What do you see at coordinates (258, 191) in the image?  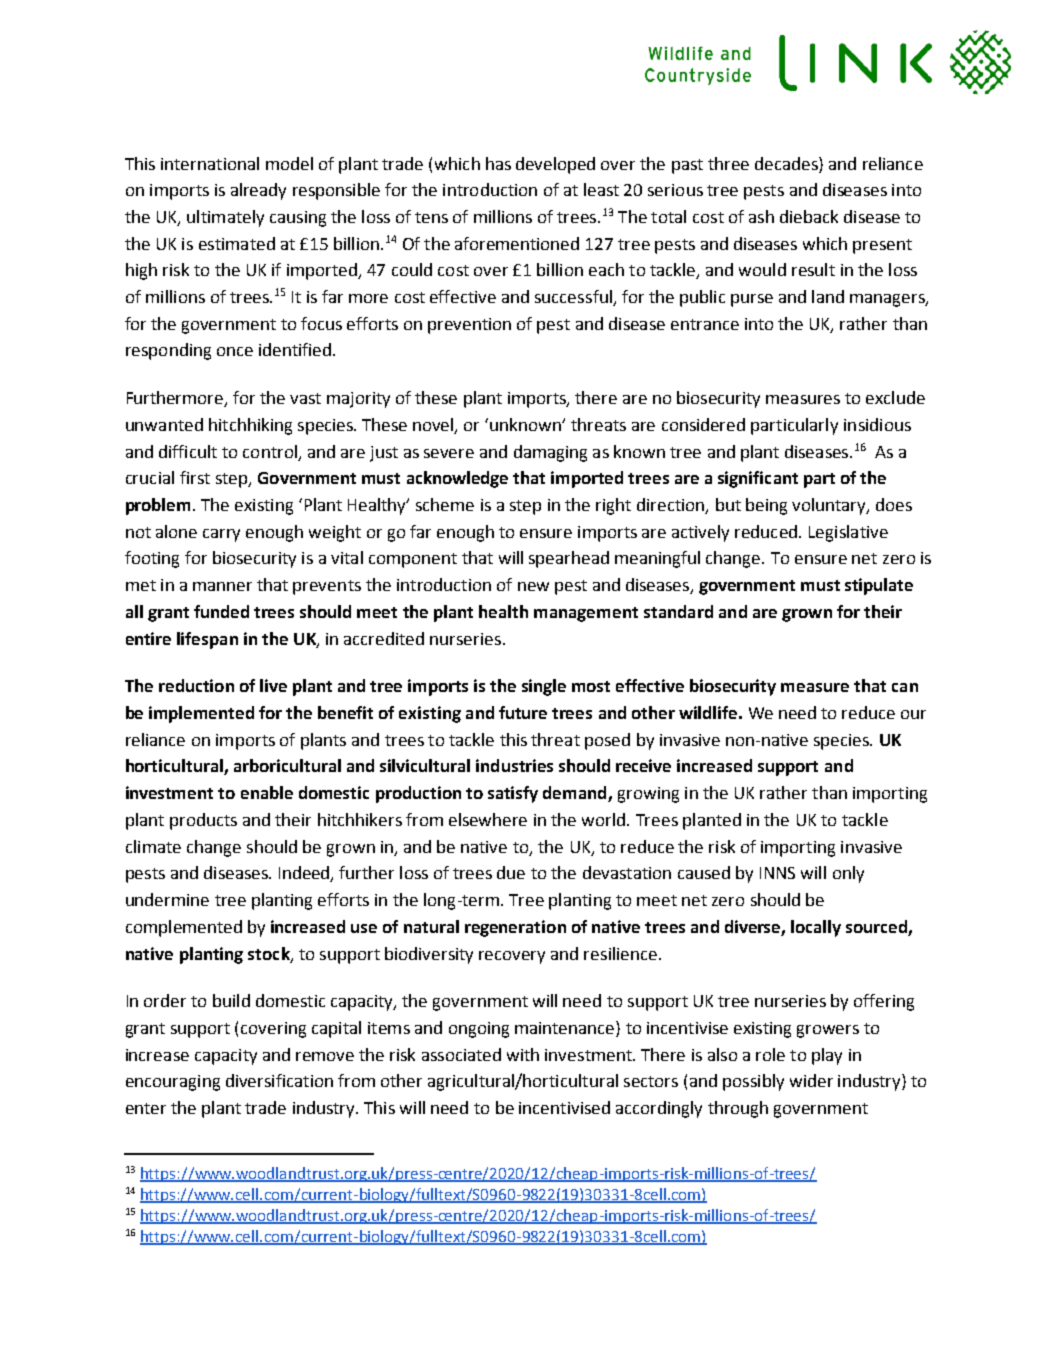 I see `already` at bounding box center [258, 191].
